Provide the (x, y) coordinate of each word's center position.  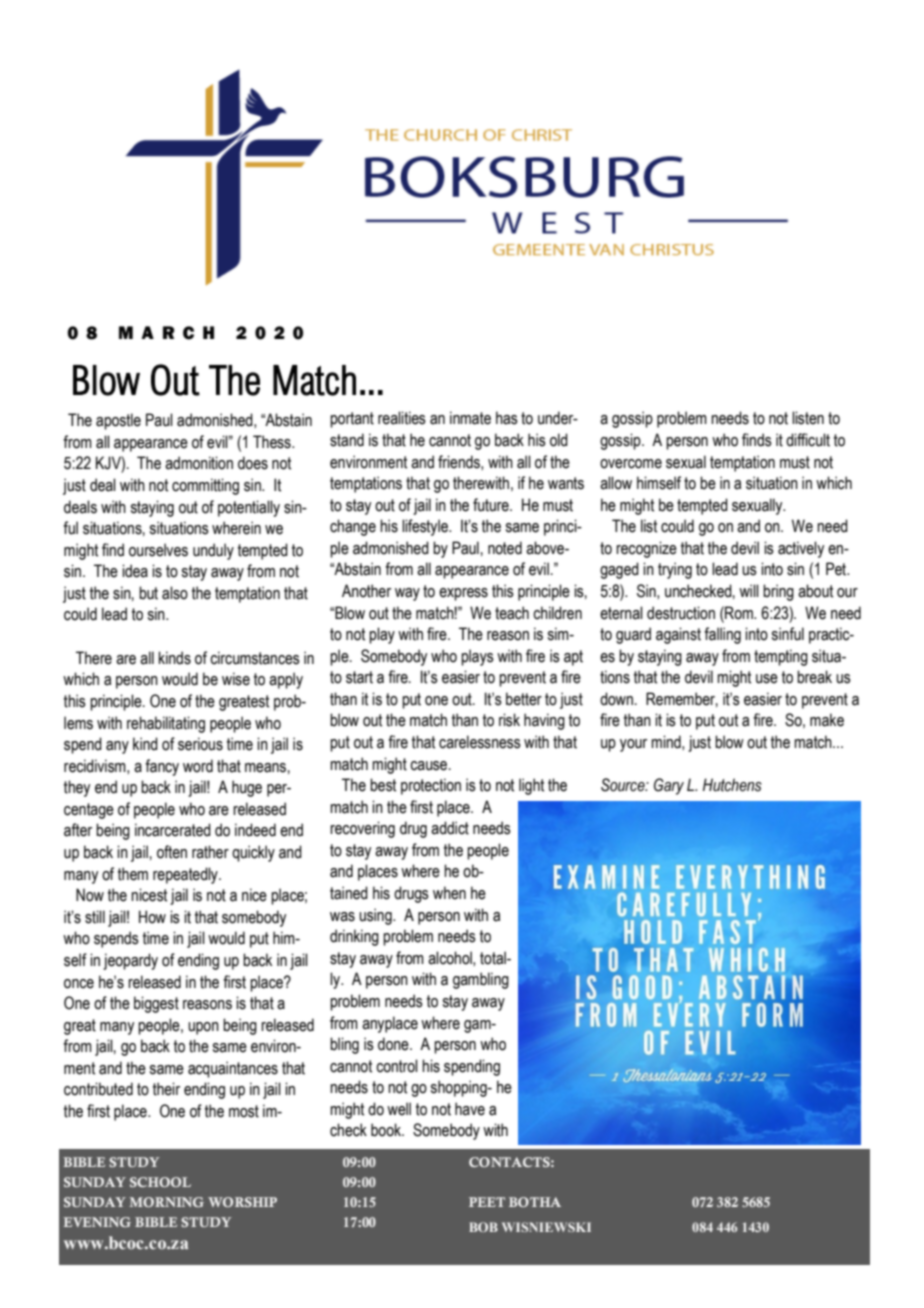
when (449, 893)
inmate (470, 418)
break (814, 677)
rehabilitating (166, 724)
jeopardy (130, 961)
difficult (808, 440)
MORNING (166, 1202)
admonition (199, 463)
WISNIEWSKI (546, 1227)
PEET (487, 1202)
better (524, 699)
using (376, 916)
